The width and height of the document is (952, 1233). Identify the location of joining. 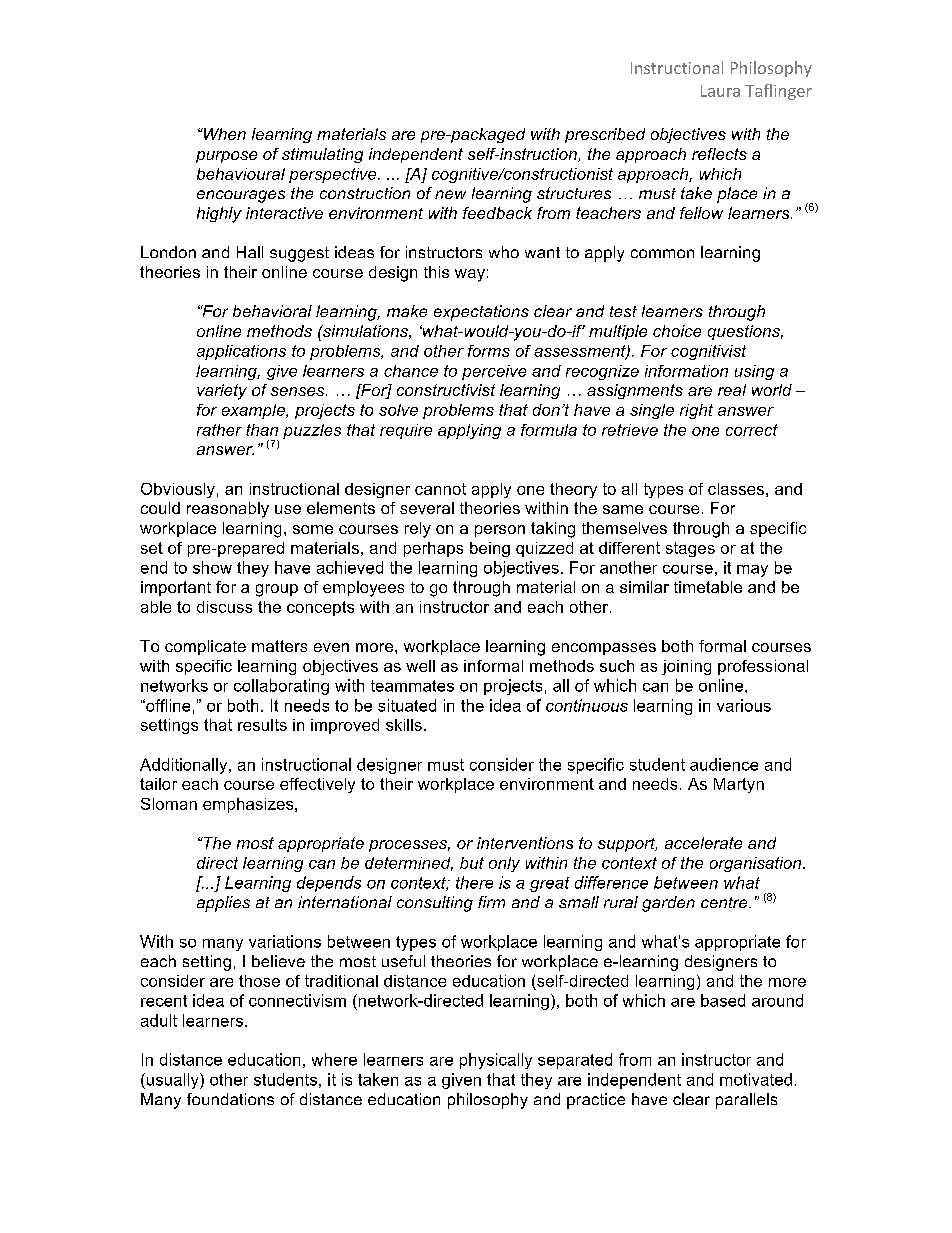
(686, 667).
